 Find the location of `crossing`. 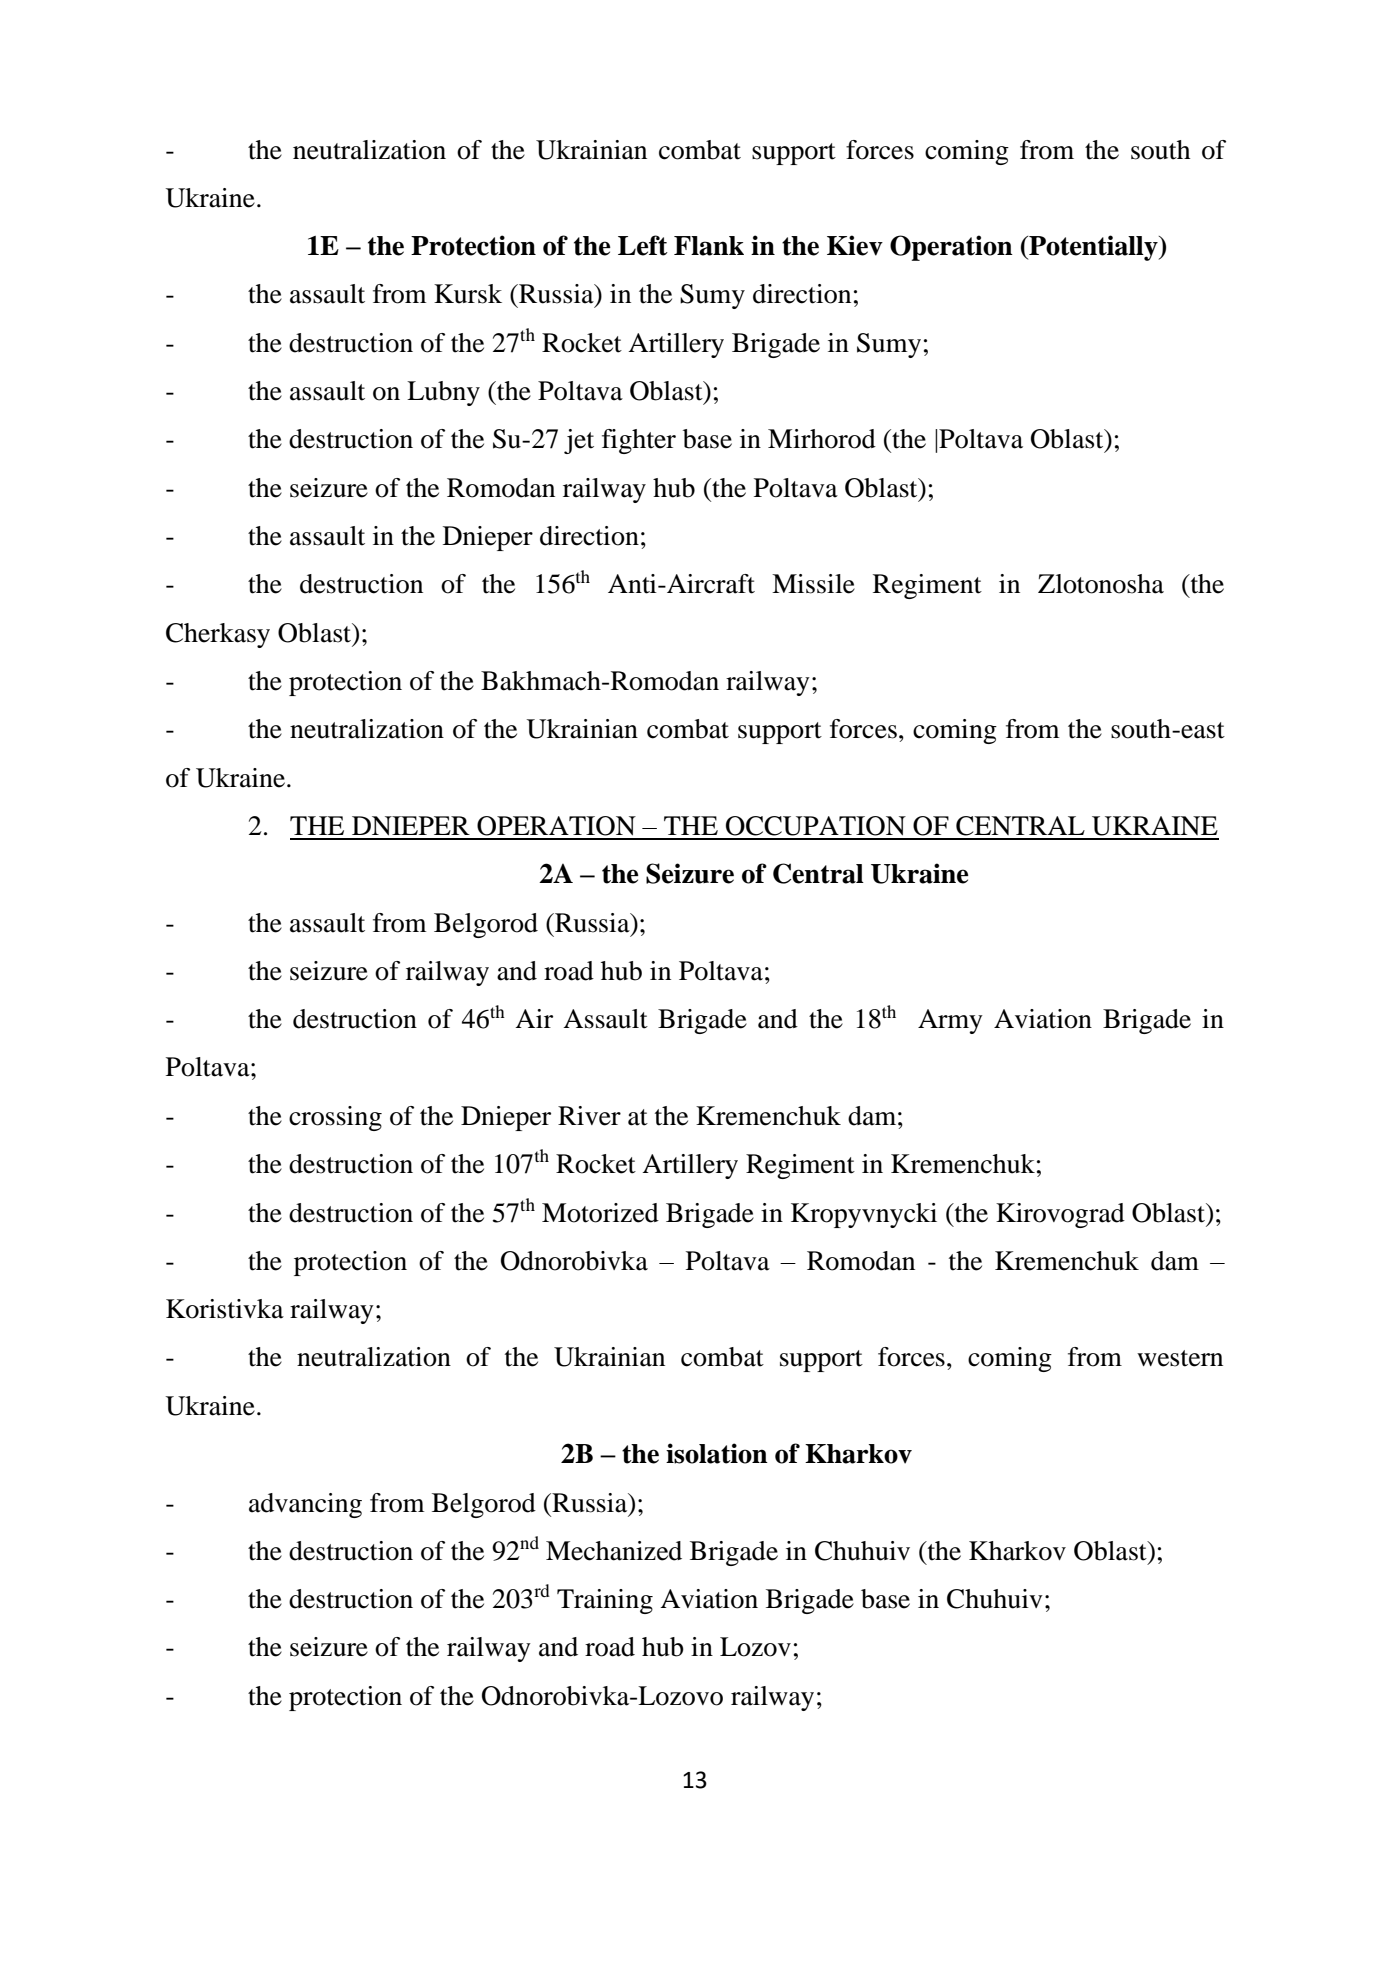

crossing is located at coordinates (335, 1118).
